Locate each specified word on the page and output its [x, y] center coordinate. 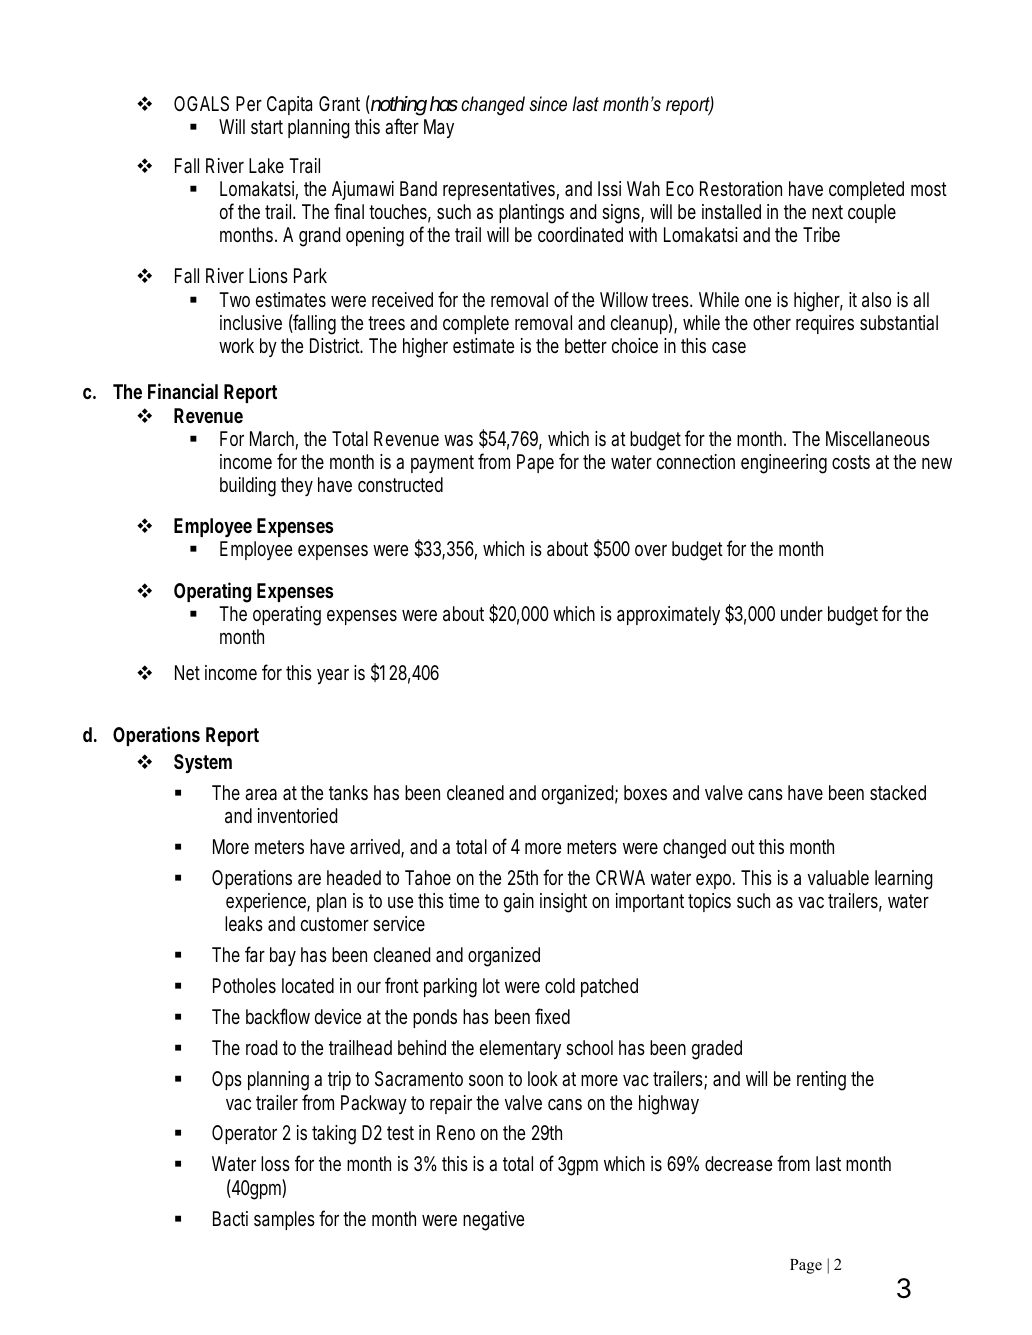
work [236, 345]
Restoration [741, 188]
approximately [668, 615]
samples [284, 1220]
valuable [838, 878]
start [267, 127]
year [333, 676]
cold [560, 985]
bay [283, 956]
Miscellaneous [878, 438]
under [802, 613]
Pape [535, 463]
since [548, 104]
